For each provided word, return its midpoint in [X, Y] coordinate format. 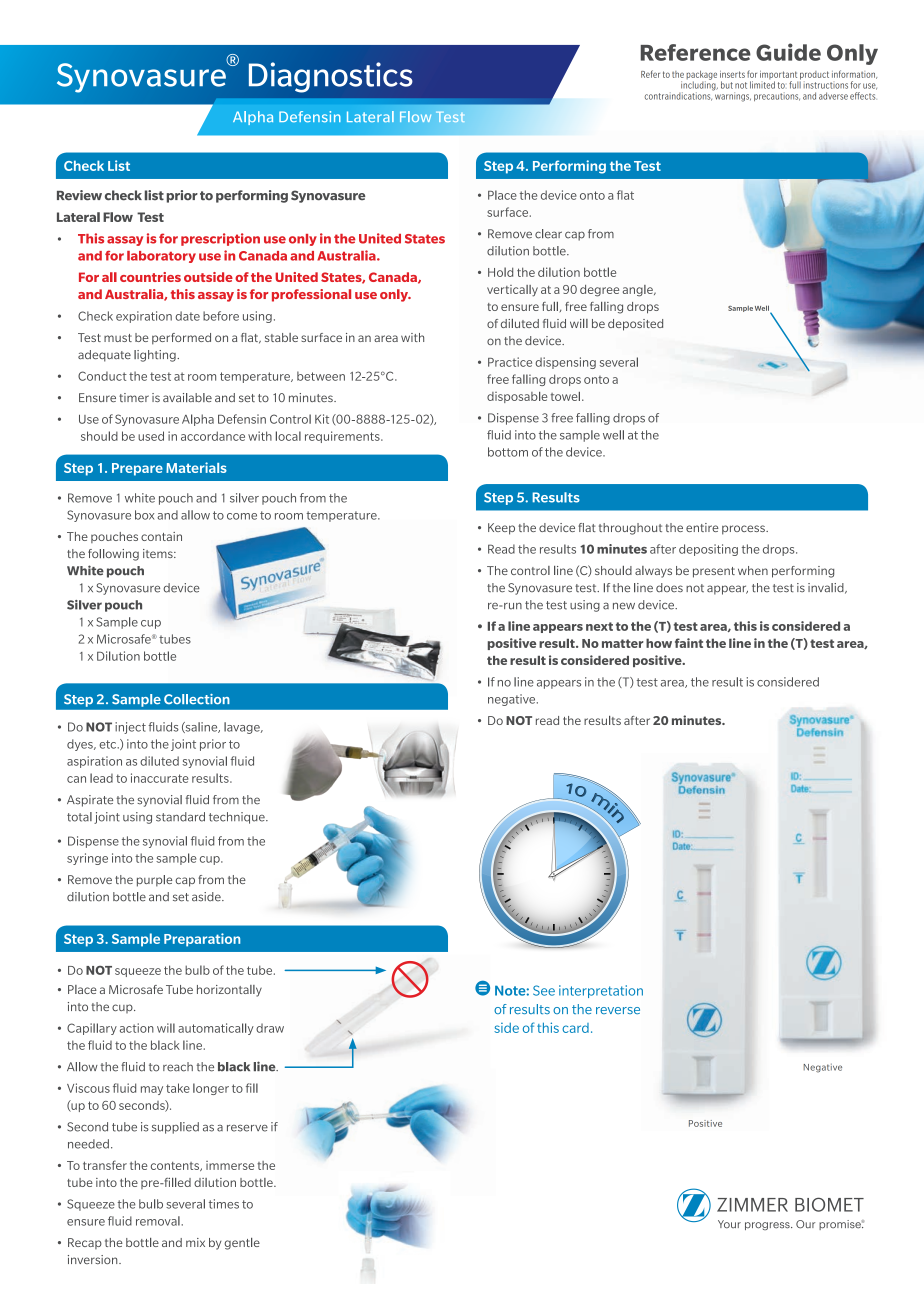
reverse [618, 1010]
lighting [156, 356]
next [599, 626]
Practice [510, 362]
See [544, 990]
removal [159, 1221]
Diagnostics [331, 77]
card [575, 1028]
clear [548, 234]
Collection [197, 699]
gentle [242, 1244]
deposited [635, 325]
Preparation [202, 940]
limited [762, 85]
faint [689, 643]
